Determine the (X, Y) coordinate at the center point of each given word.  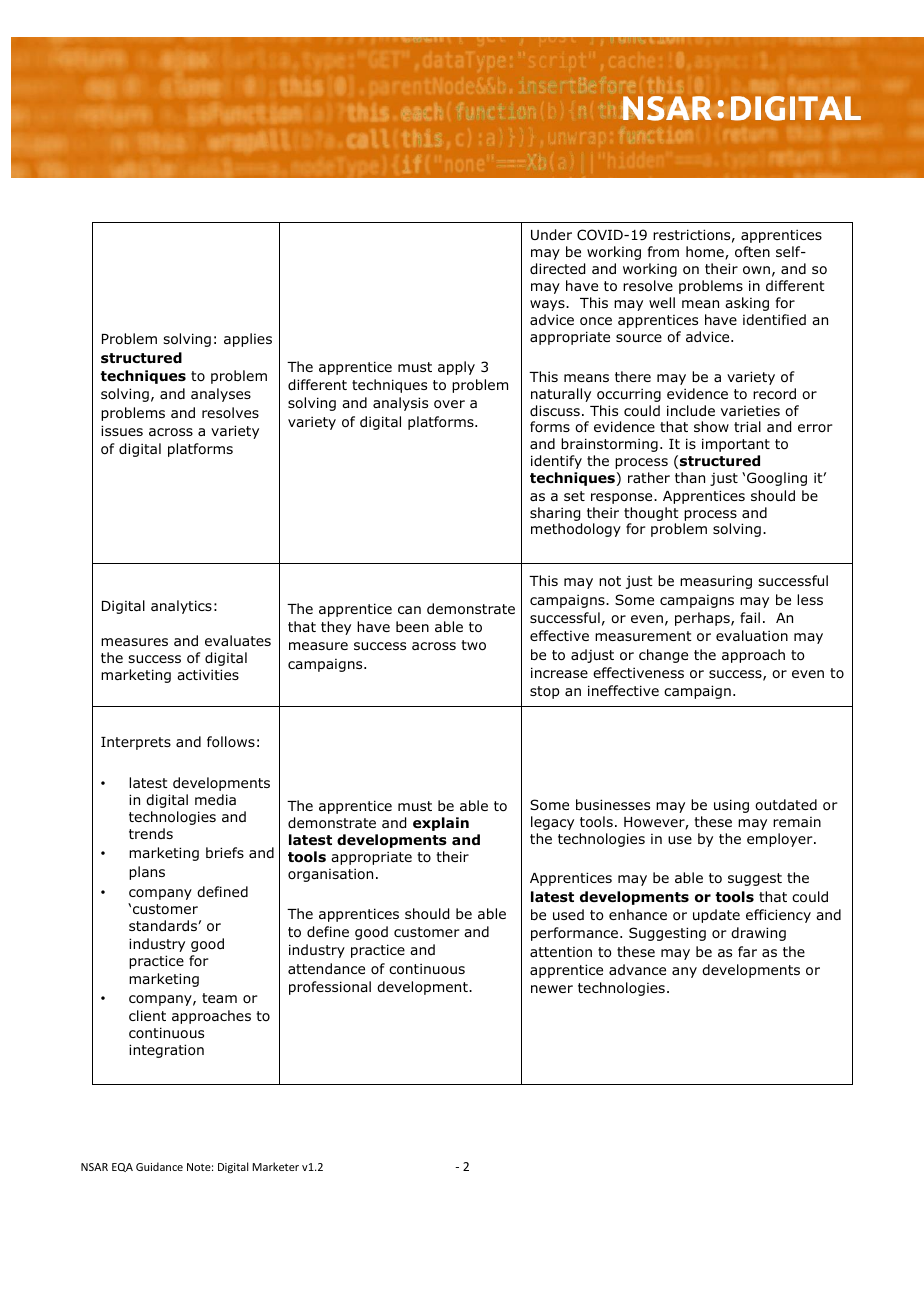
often (752, 252)
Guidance (159, 1166)
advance (637, 969)
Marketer (276, 1166)
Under (551, 235)
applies (248, 340)
